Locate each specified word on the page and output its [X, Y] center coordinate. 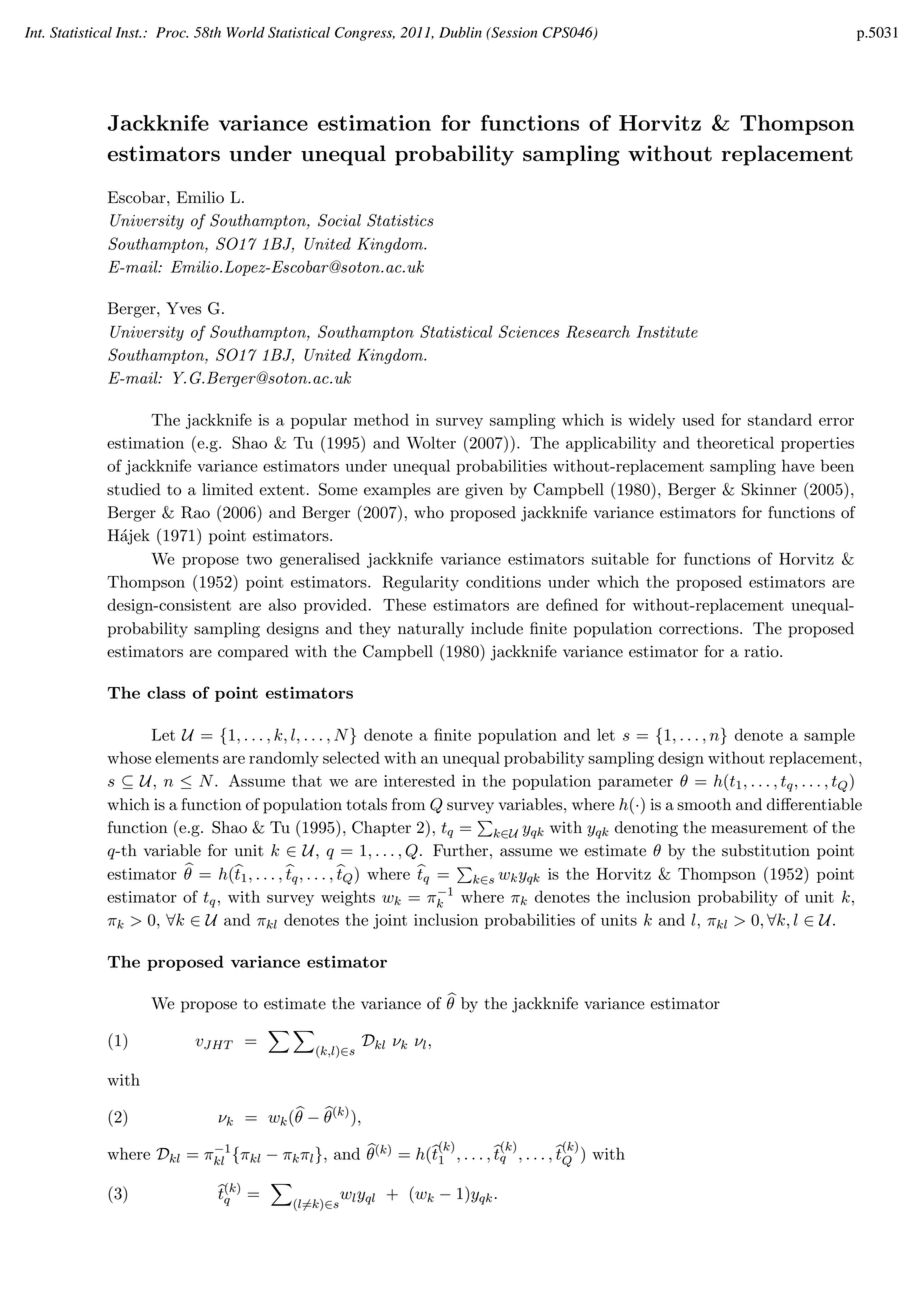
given [484, 491]
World [246, 32]
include [497, 628]
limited [227, 489]
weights [348, 898]
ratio [762, 651]
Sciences [528, 331]
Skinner [769, 489]
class [166, 692]
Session [513, 32]
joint [390, 921]
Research [598, 331]
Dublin [460, 32]
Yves [183, 308]
